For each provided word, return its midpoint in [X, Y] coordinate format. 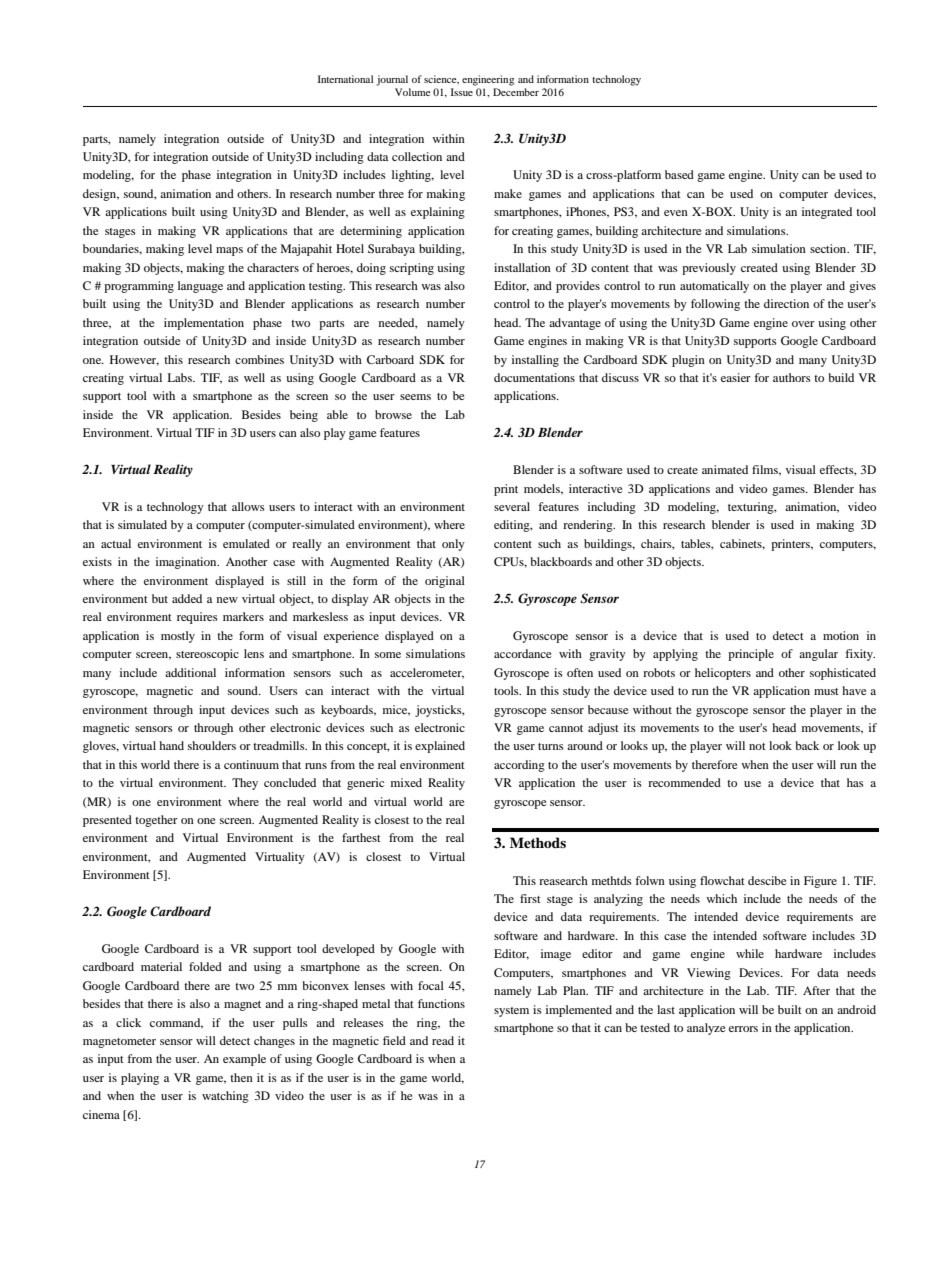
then [241, 1077]
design [101, 195]
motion [841, 635]
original [445, 582]
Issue [462, 92]
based [679, 174]
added [187, 598]
